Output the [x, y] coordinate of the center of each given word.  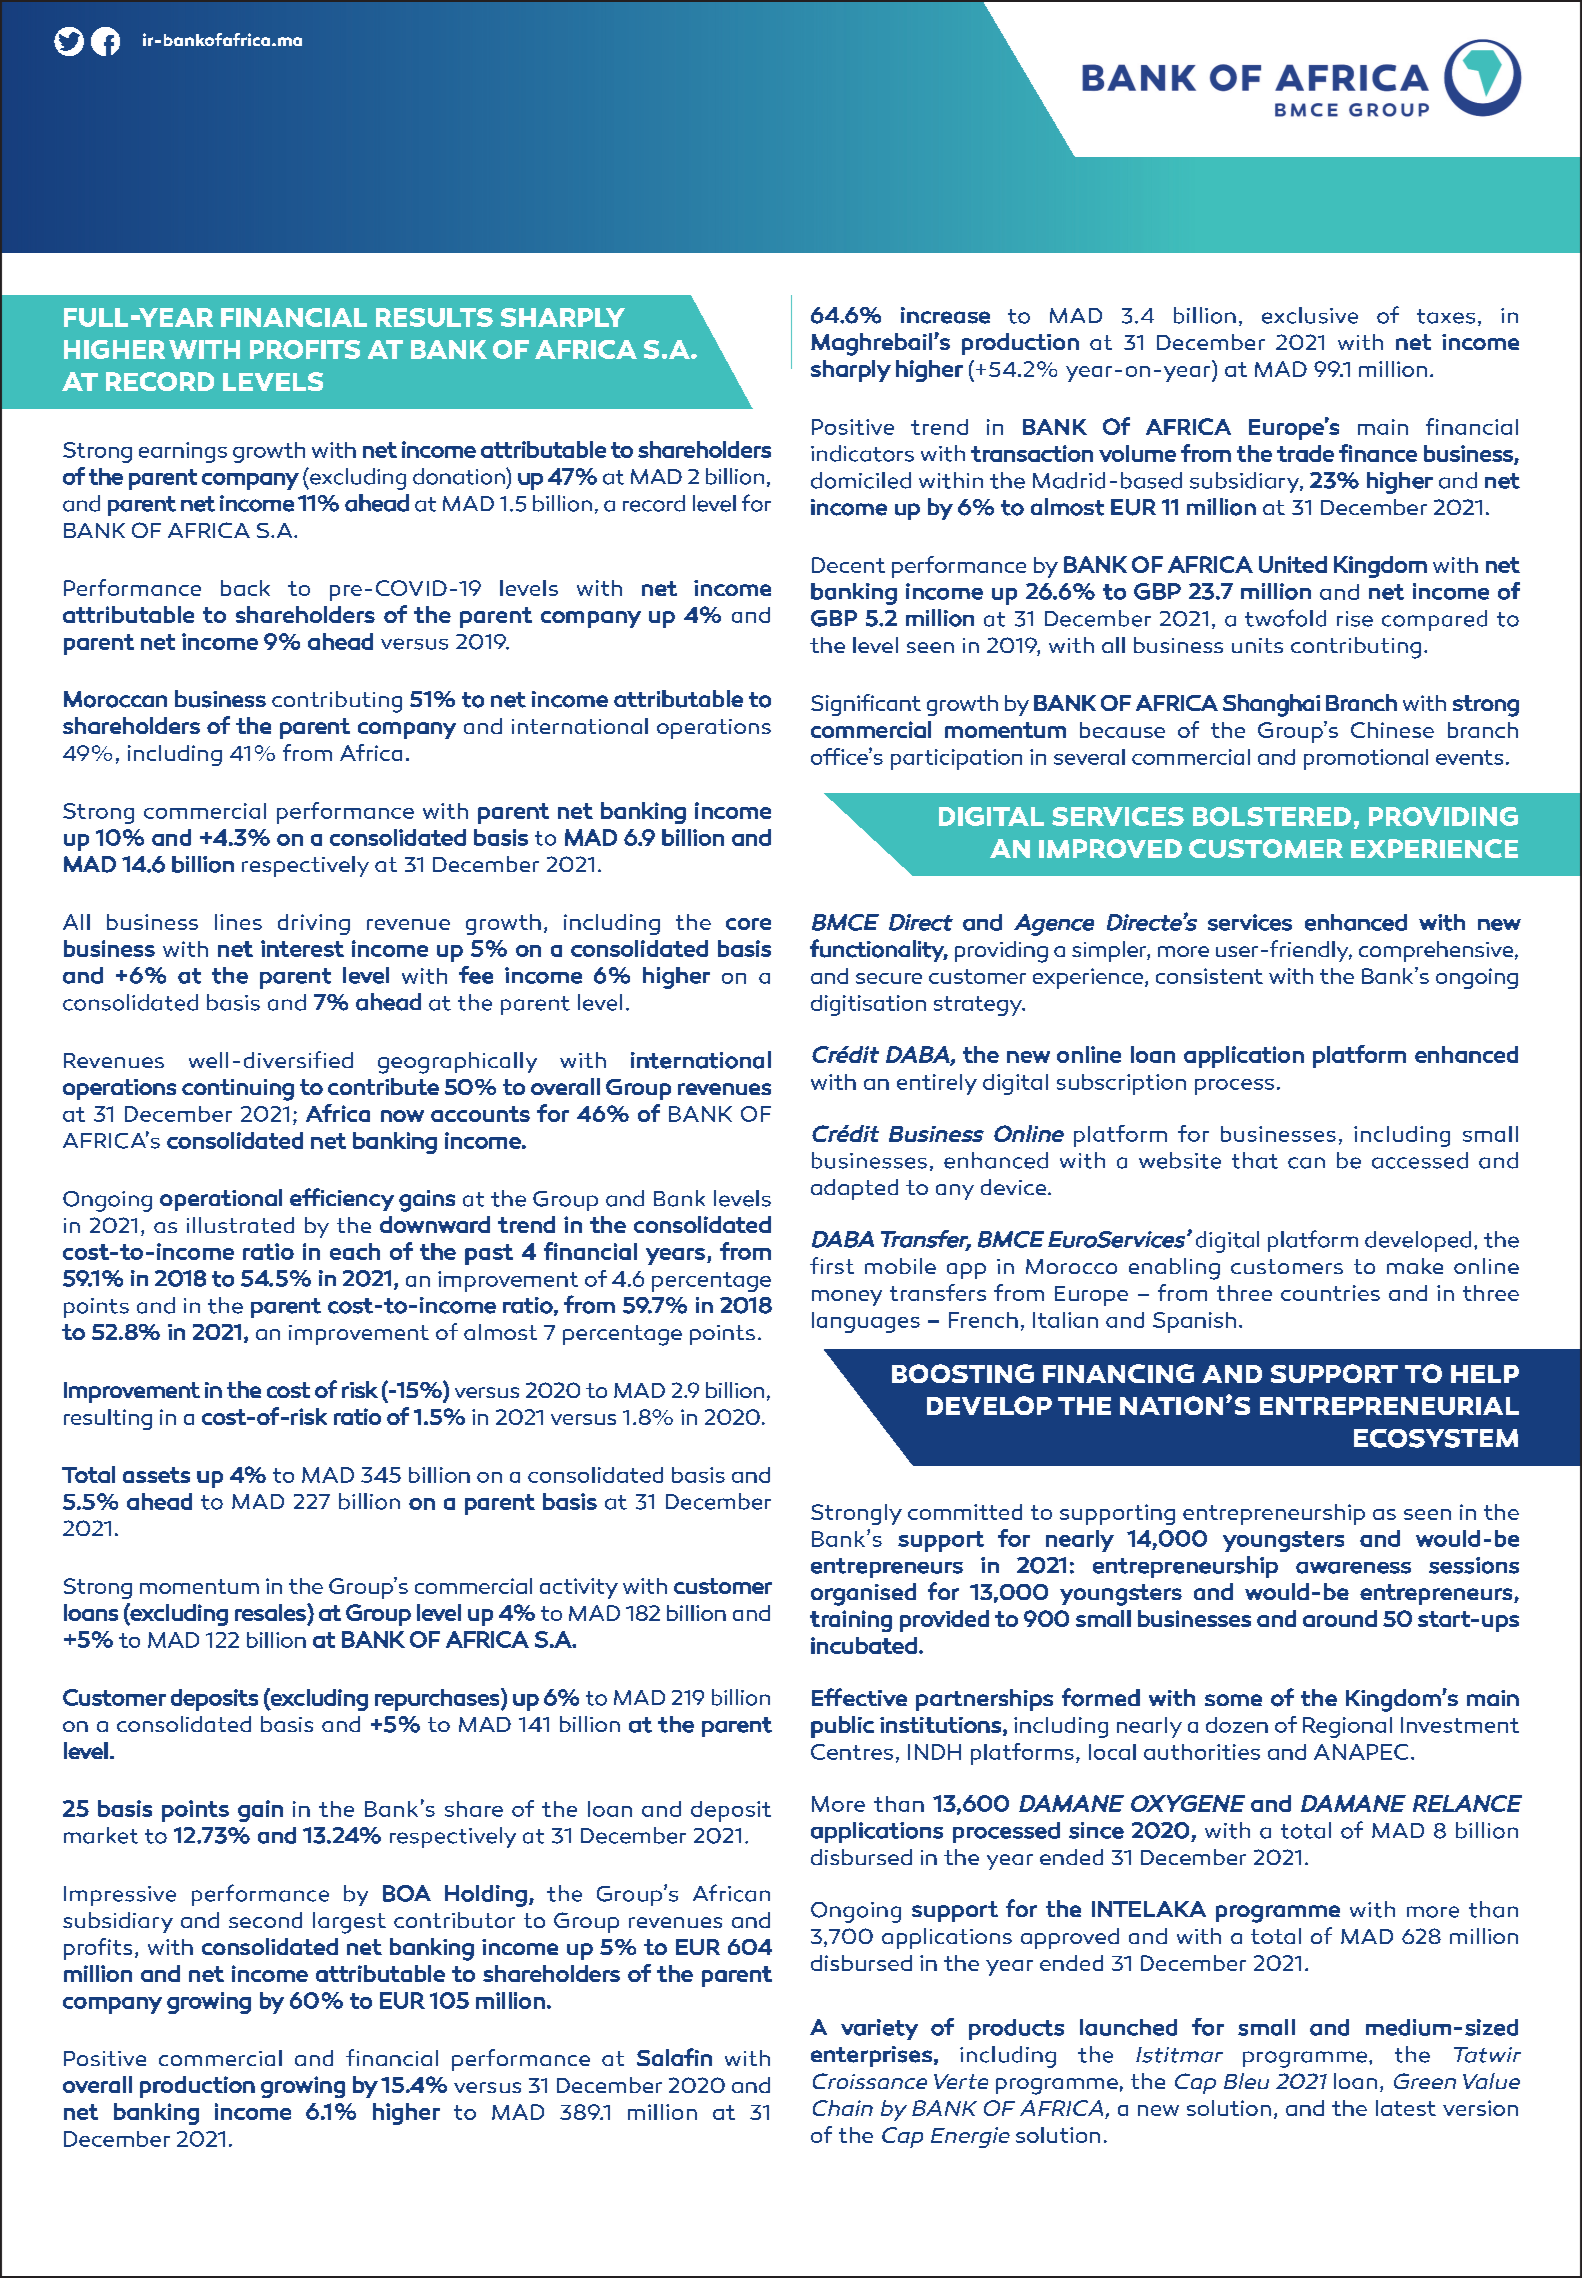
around [1340, 1618]
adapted [854, 1189]
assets [156, 1475]
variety [879, 2029]
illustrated [240, 1225]
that [1255, 1160]
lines [238, 922]
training [851, 1621]
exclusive [1310, 315]
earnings [183, 452]
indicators [862, 453]
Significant [866, 705]
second [265, 1920]
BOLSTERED [1272, 816]
